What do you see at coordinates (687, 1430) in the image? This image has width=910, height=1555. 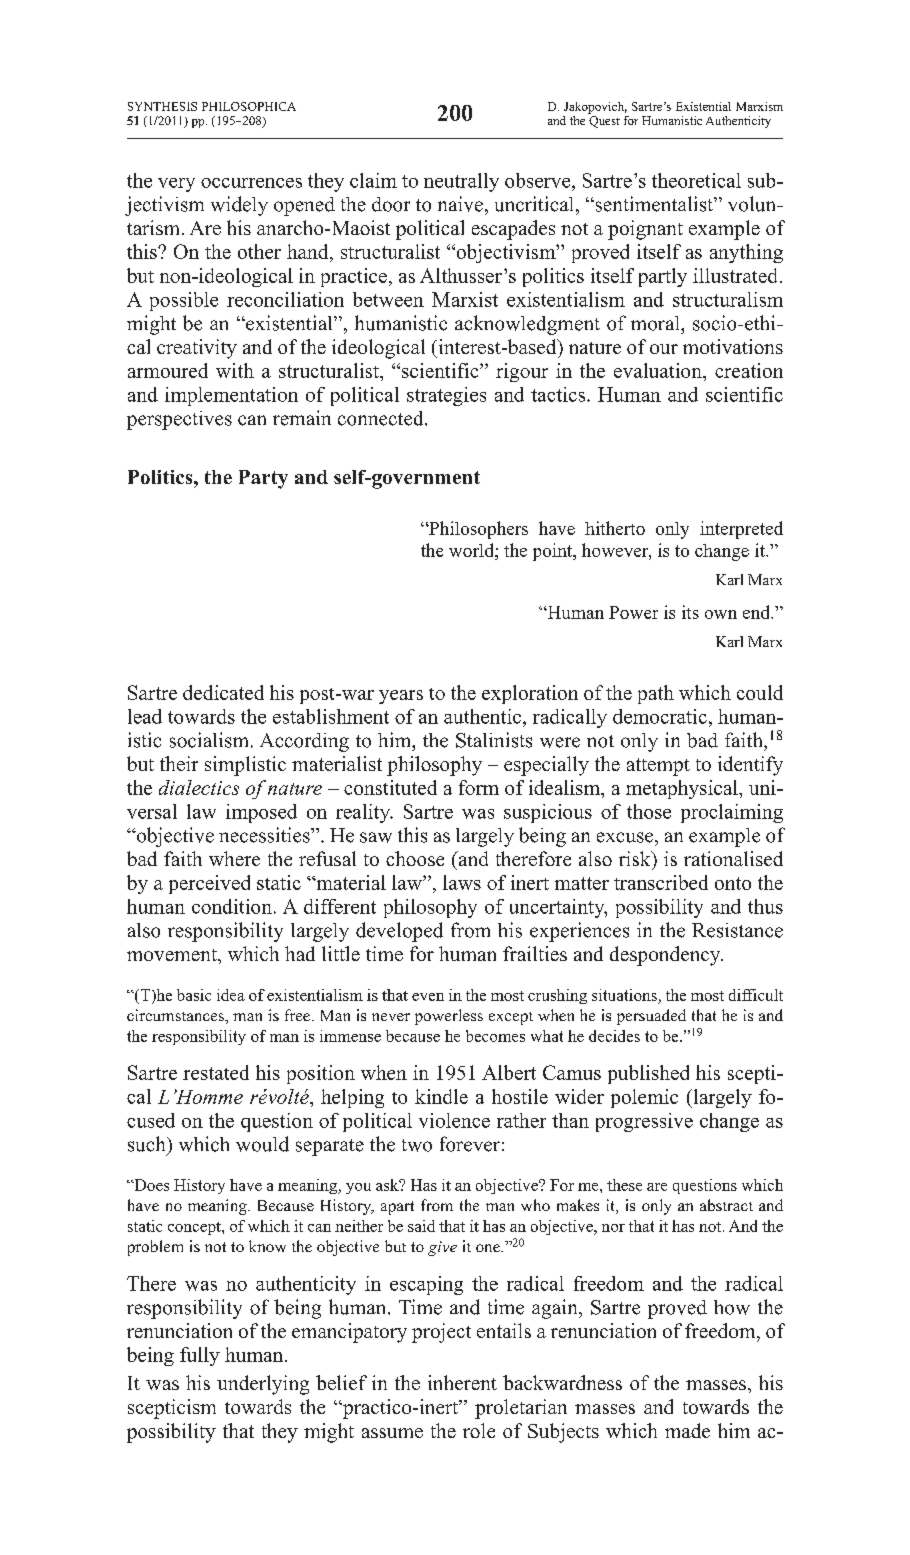 I see `made` at bounding box center [687, 1430].
